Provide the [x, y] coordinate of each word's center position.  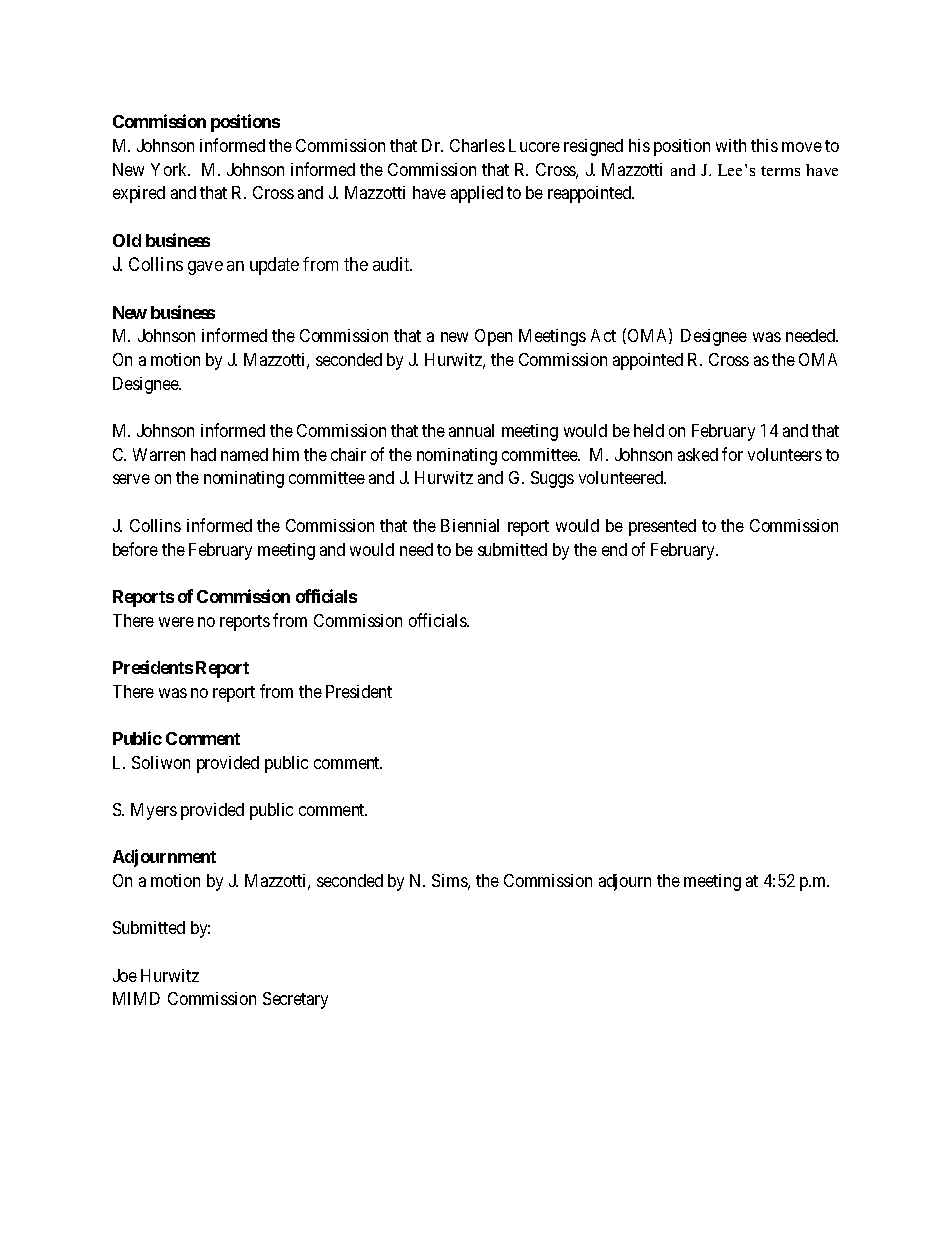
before [135, 549]
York [170, 169]
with [731, 145]
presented [662, 527]
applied [477, 194]
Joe [125, 975]
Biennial [470, 525]
